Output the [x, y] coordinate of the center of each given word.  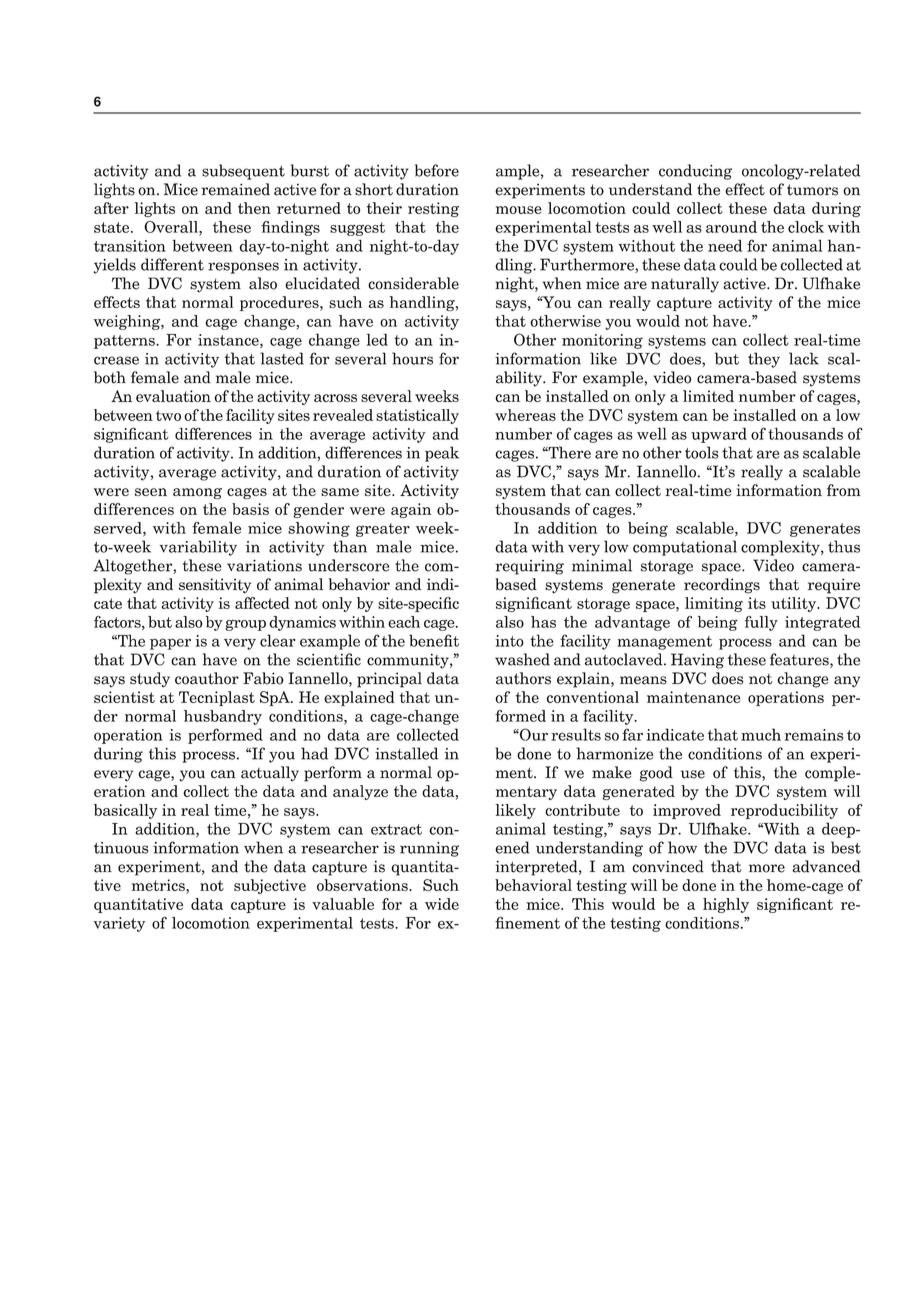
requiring [529, 567]
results [576, 734]
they [764, 360]
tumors [812, 190]
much [761, 734]
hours [412, 358]
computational [685, 548]
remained [235, 189]
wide [442, 904]
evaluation [173, 396]
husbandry [223, 717]
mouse [519, 210]
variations [264, 565]
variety [119, 924]
